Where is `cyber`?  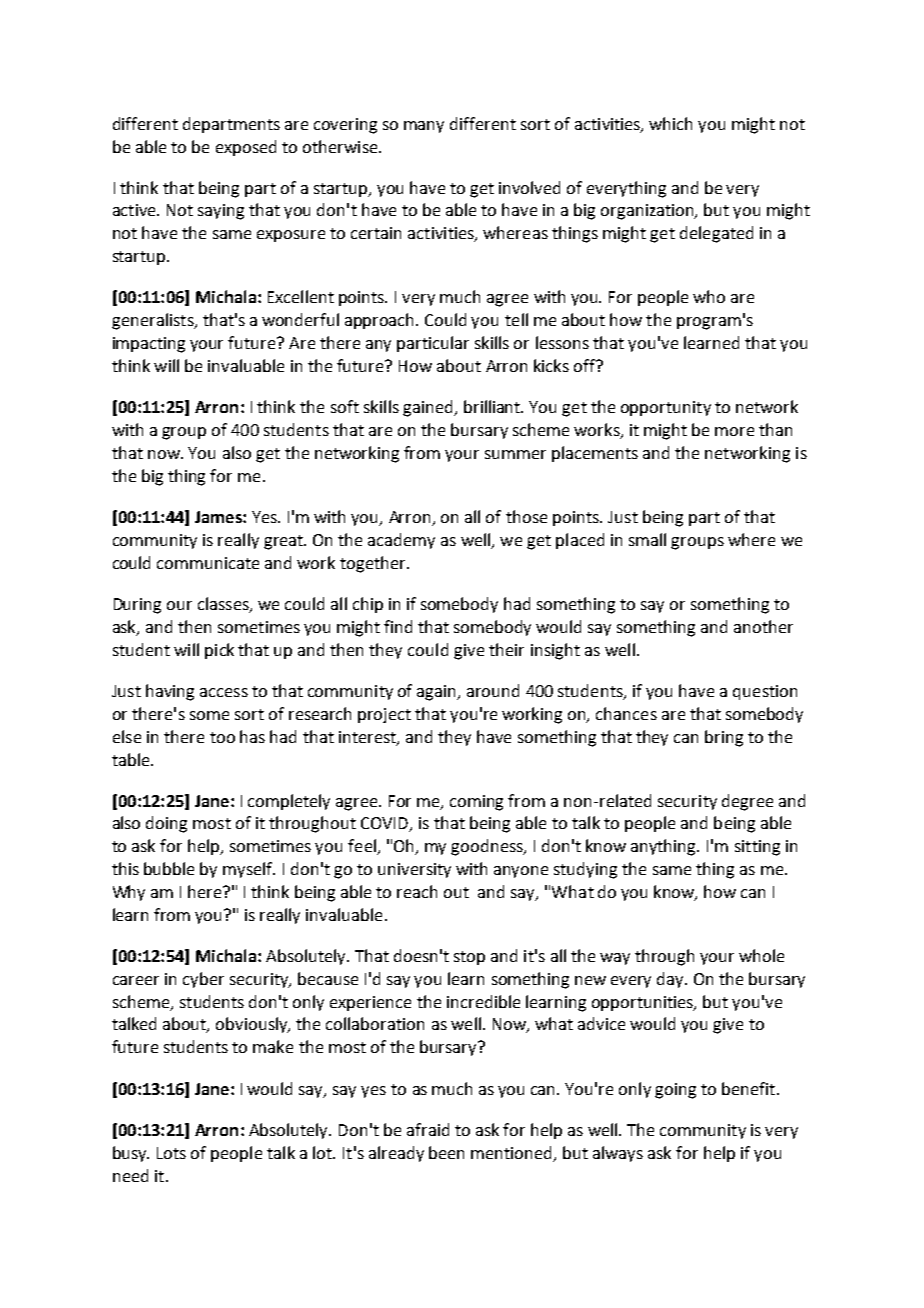 cyber is located at coordinates (203, 980).
